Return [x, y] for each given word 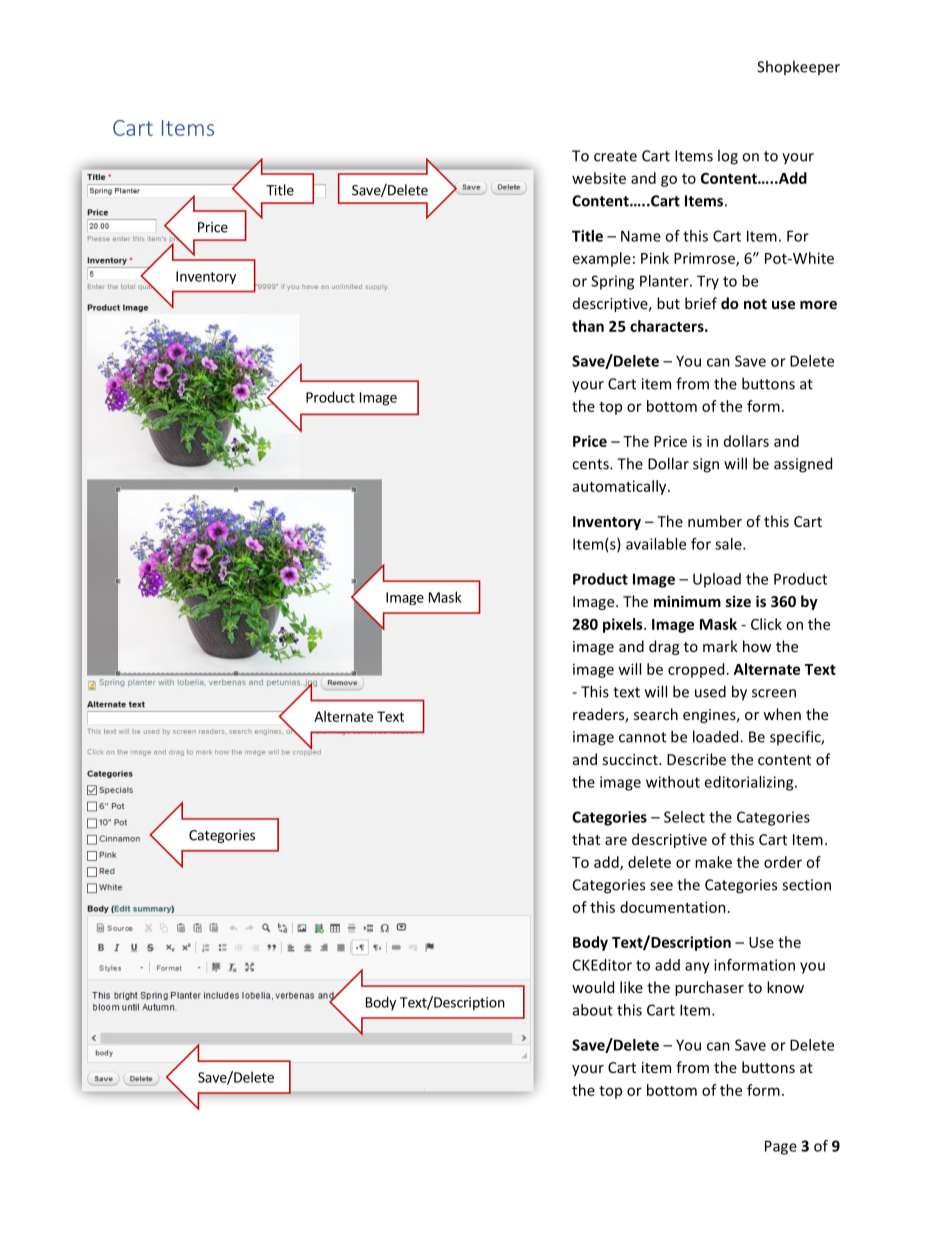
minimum [687, 601]
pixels [624, 625]
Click [766, 624]
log [728, 157]
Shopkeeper [798, 67]
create [615, 156]
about [593, 1010]
